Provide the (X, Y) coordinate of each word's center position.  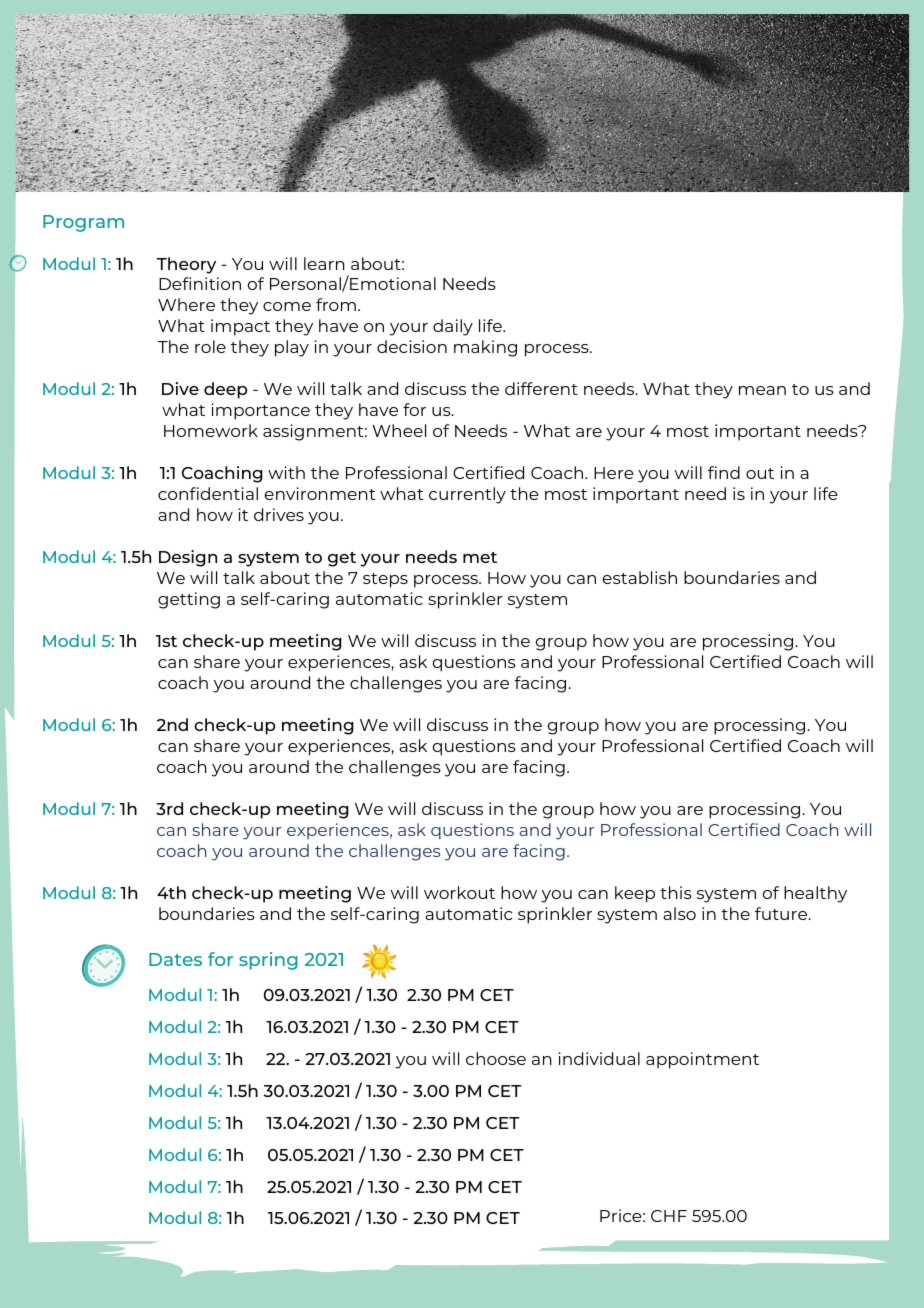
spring (268, 961)
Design (188, 558)
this (676, 892)
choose (496, 1058)
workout (459, 892)
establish (640, 577)
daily (453, 327)
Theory (186, 265)
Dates (175, 959)
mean (762, 390)
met (480, 557)
